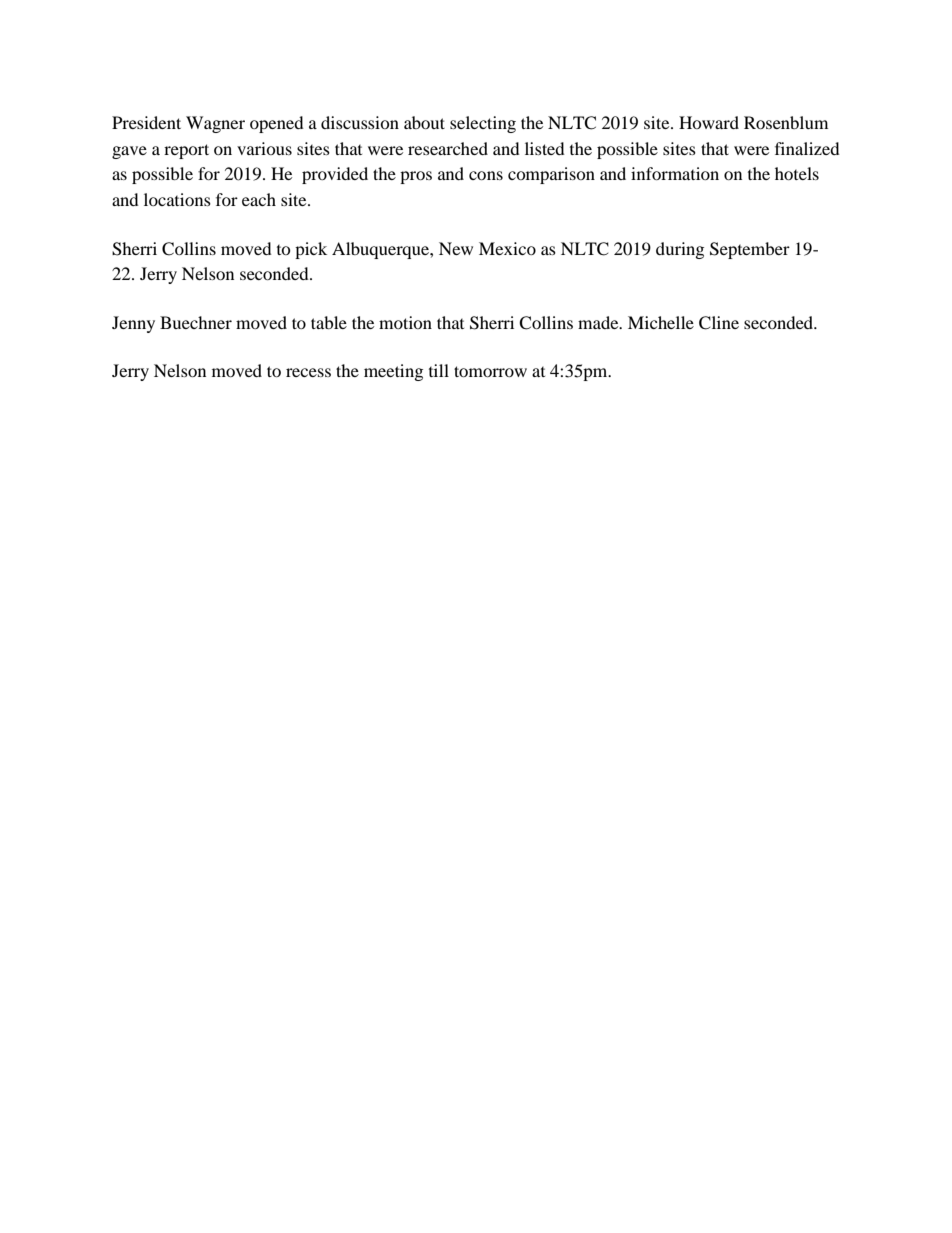  I want to click on information, so click(675, 173).
